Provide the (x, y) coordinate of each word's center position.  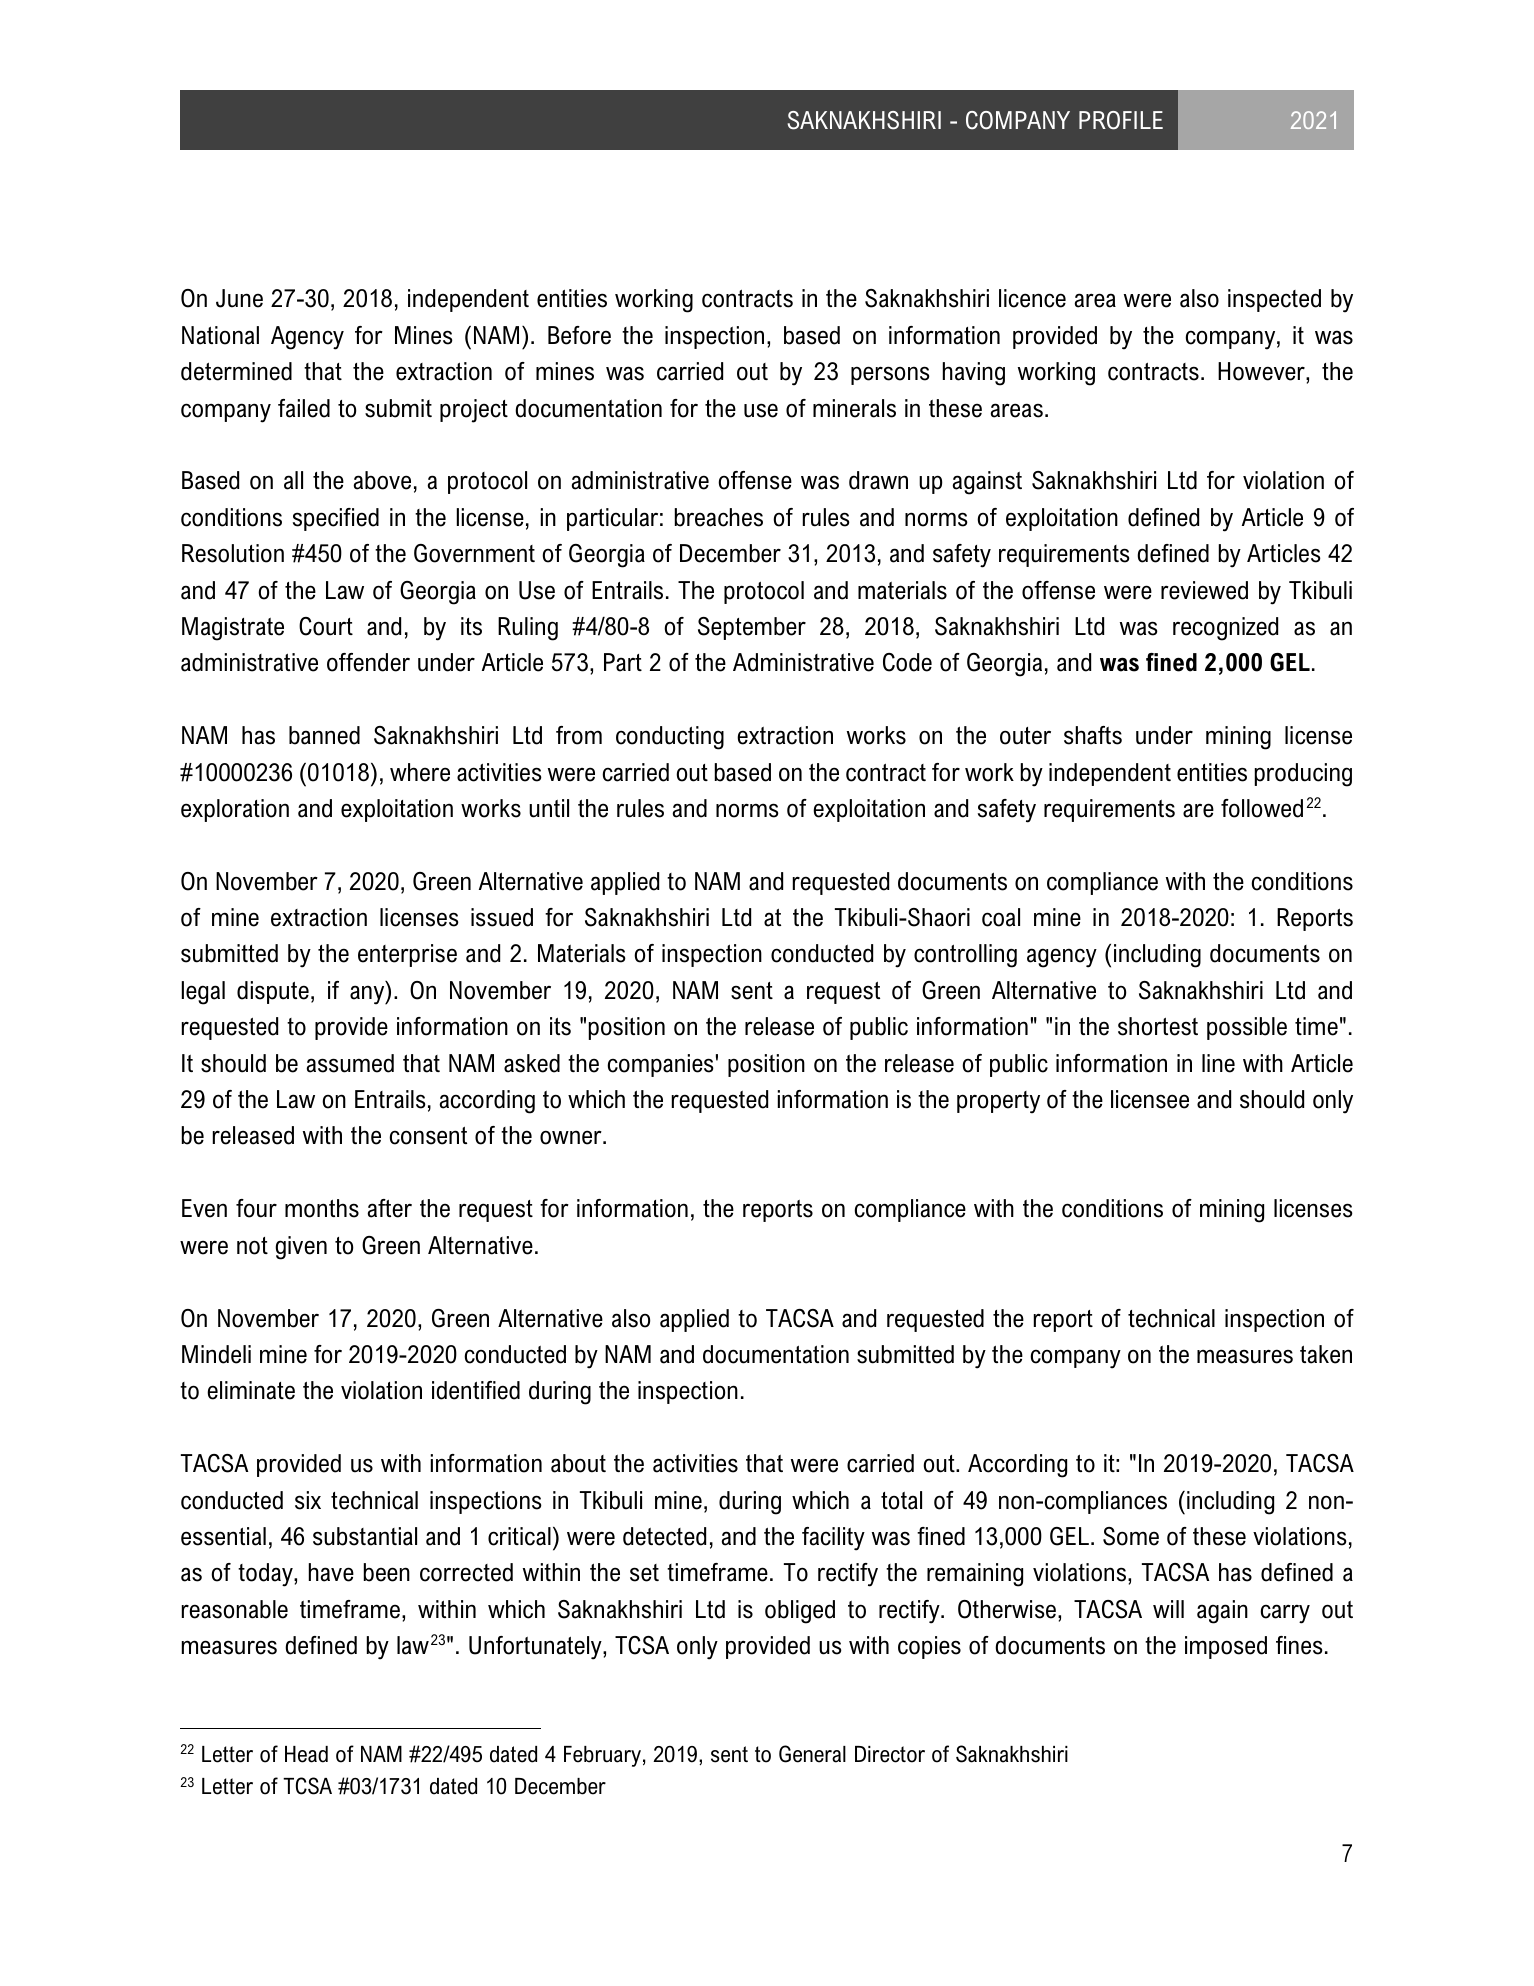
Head (306, 1754)
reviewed (1204, 590)
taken (1326, 1354)
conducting (670, 738)
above (382, 480)
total (901, 1500)
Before (579, 335)
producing (1303, 775)
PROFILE (1121, 120)
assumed (350, 1063)
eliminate (251, 1390)
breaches (719, 517)
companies (660, 1065)
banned (324, 735)
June (239, 298)
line (1218, 1063)
